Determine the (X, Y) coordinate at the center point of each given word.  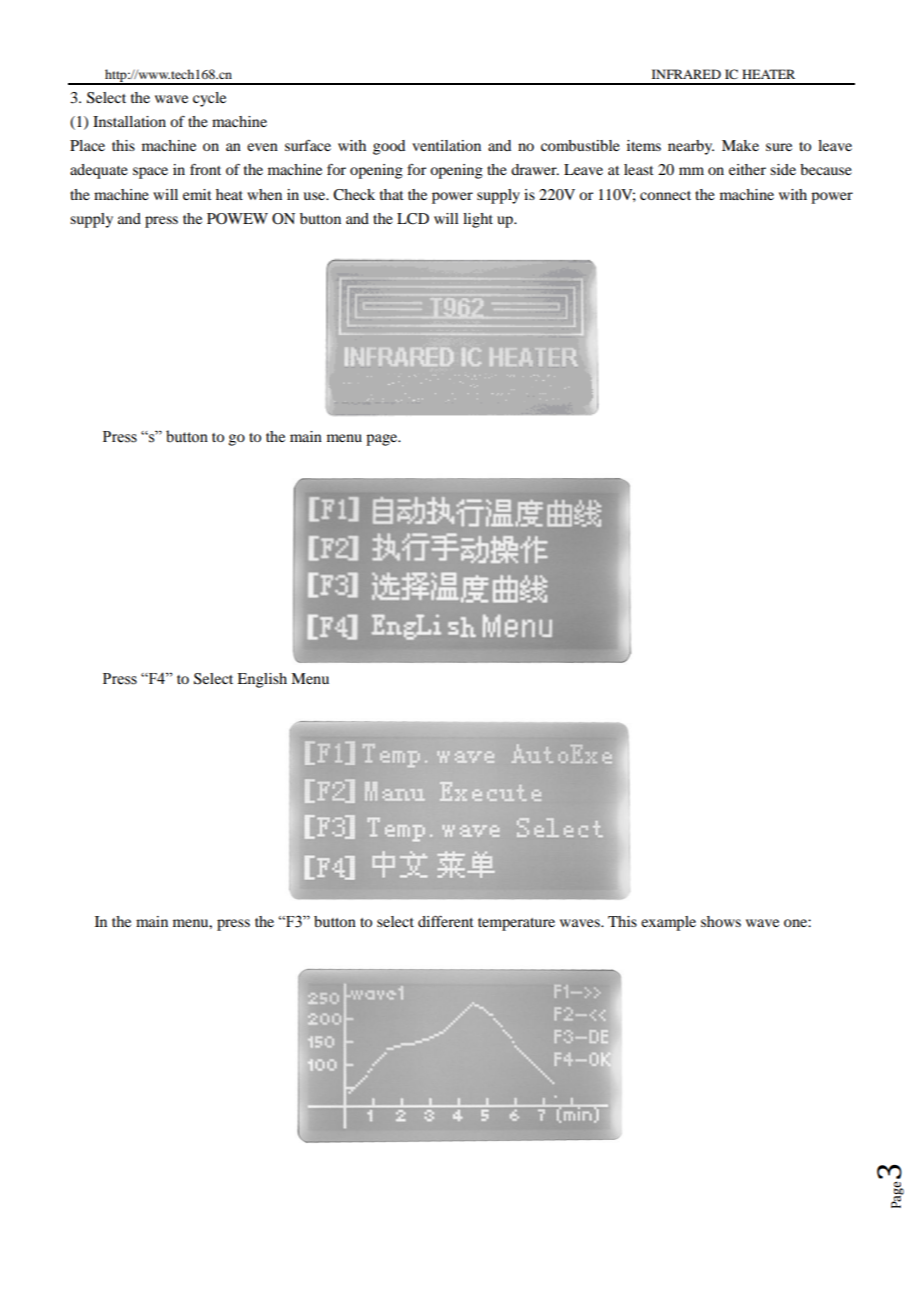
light (478, 220)
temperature (516, 924)
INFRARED (686, 74)
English (262, 680)
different (446, 921)
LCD (413, 219)
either (747, 169)
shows (721, 921)
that (392, 194)
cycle (209, 99)
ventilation (446, 145)
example (668, 923)
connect (665, 195)
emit (197, 194)
